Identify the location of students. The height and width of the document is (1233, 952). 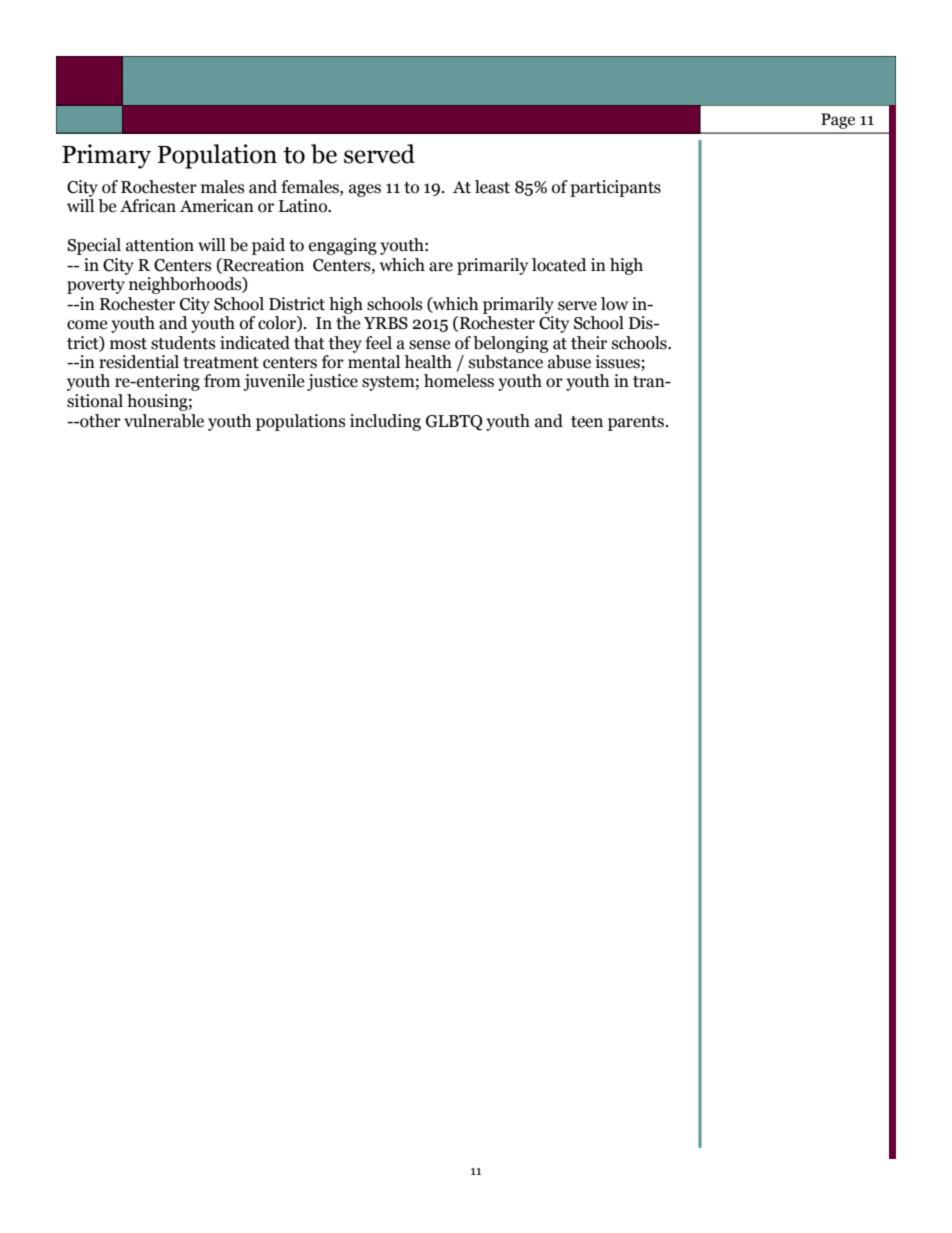
(183, 343).
